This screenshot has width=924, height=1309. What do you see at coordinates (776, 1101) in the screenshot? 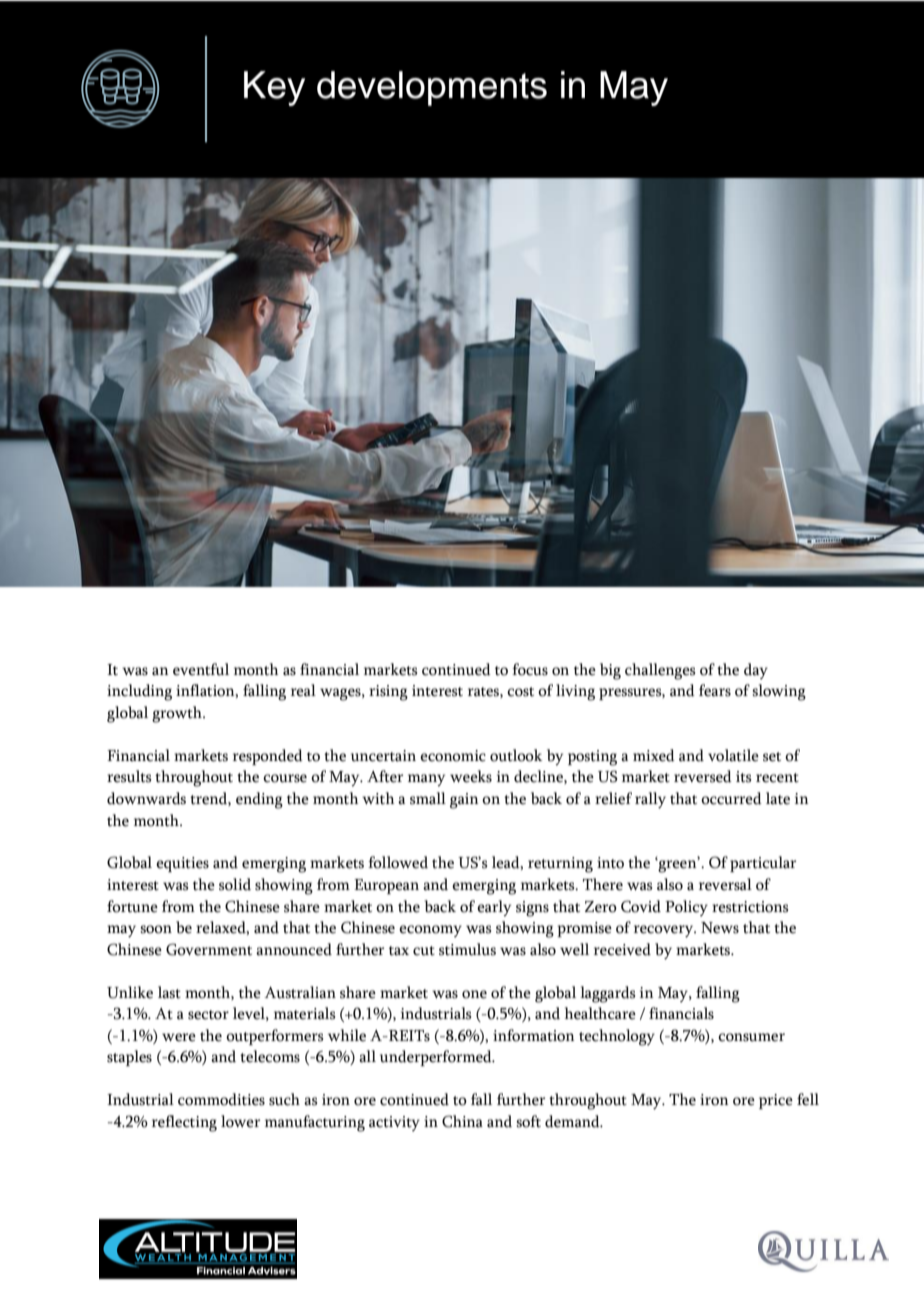
I see `price` at bounding box center [776, 1101].
